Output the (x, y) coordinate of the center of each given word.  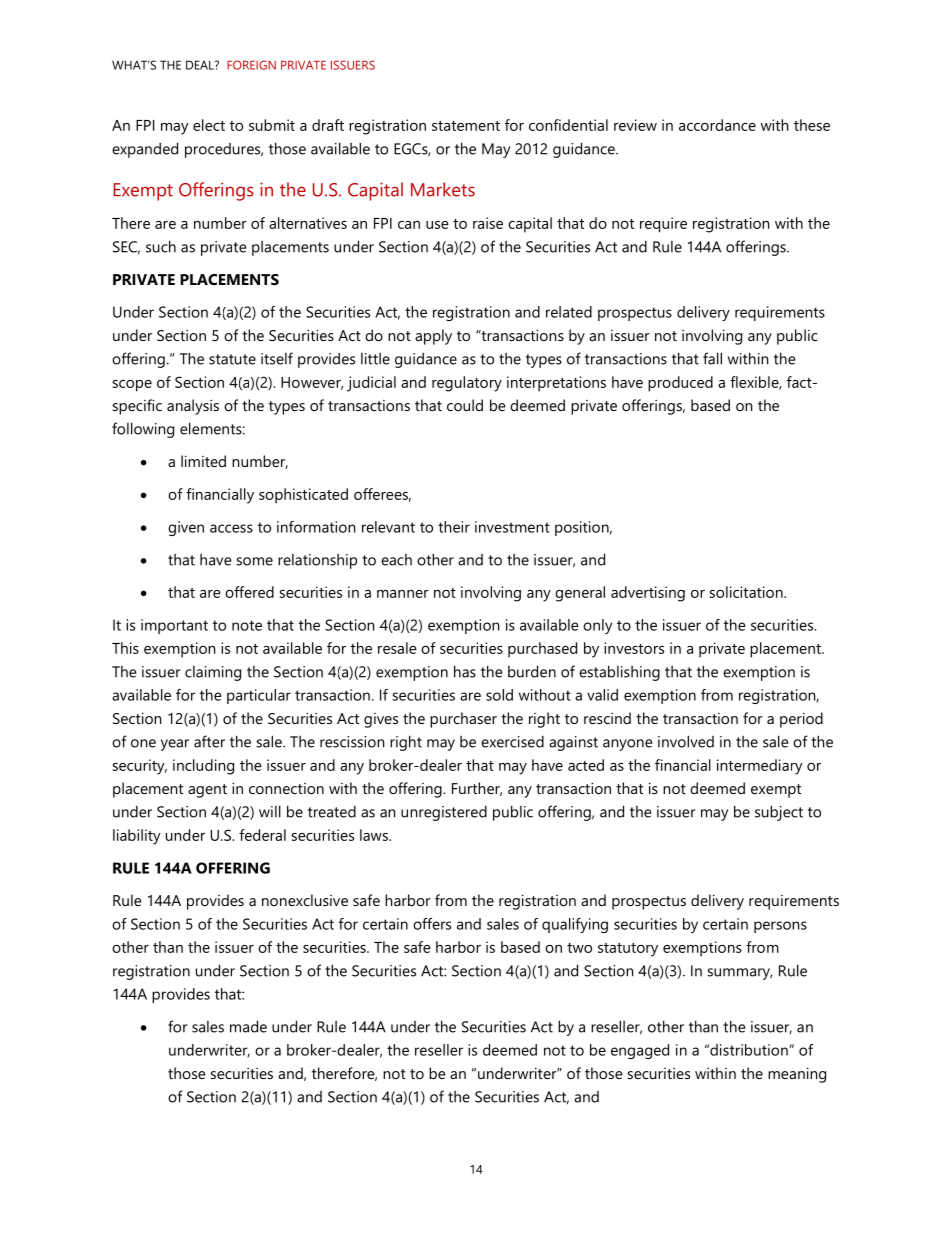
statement (466, 126)
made (248, 1026)
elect (209, 125)
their (454, 527)
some (254, 561)
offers (432, 924)
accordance (717, 125)
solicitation (747, 592)
